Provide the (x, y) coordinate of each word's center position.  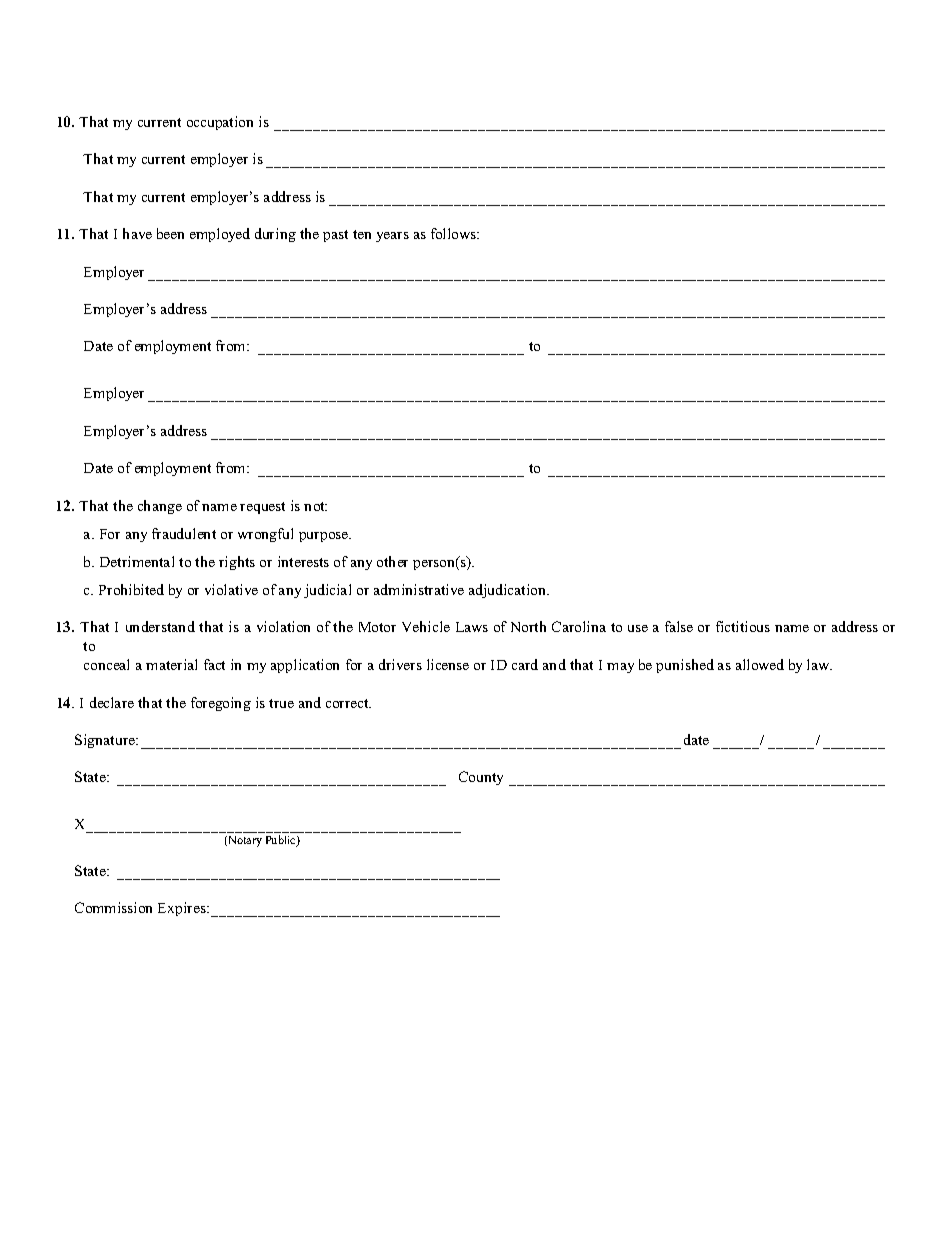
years (392, 237)
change (160, 507)
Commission (113, 907)
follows (454, 233)
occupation (220, 123)
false (679, 626)
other (392, 561)
